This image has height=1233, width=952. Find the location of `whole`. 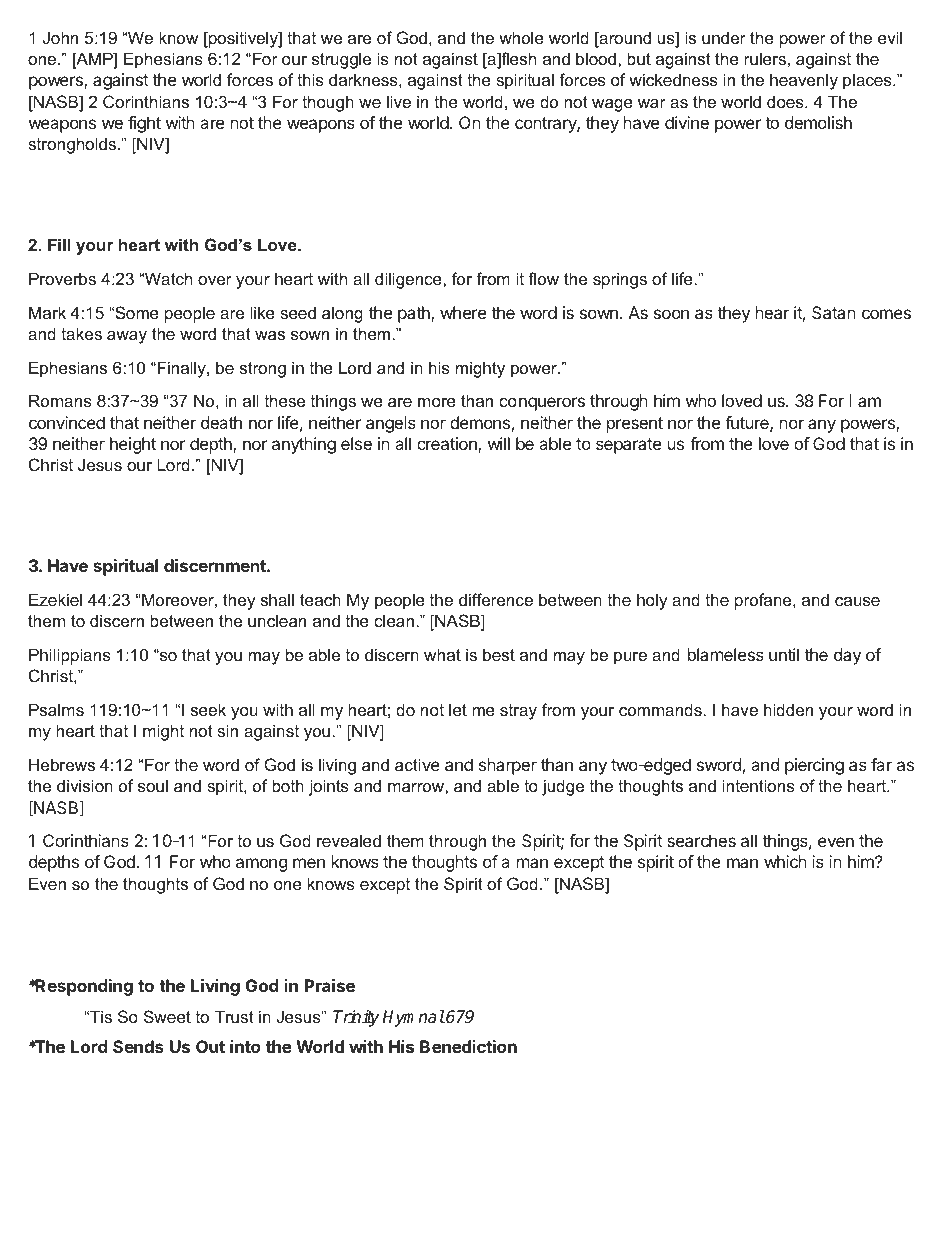

whole is located at coordinates (521, 37).
